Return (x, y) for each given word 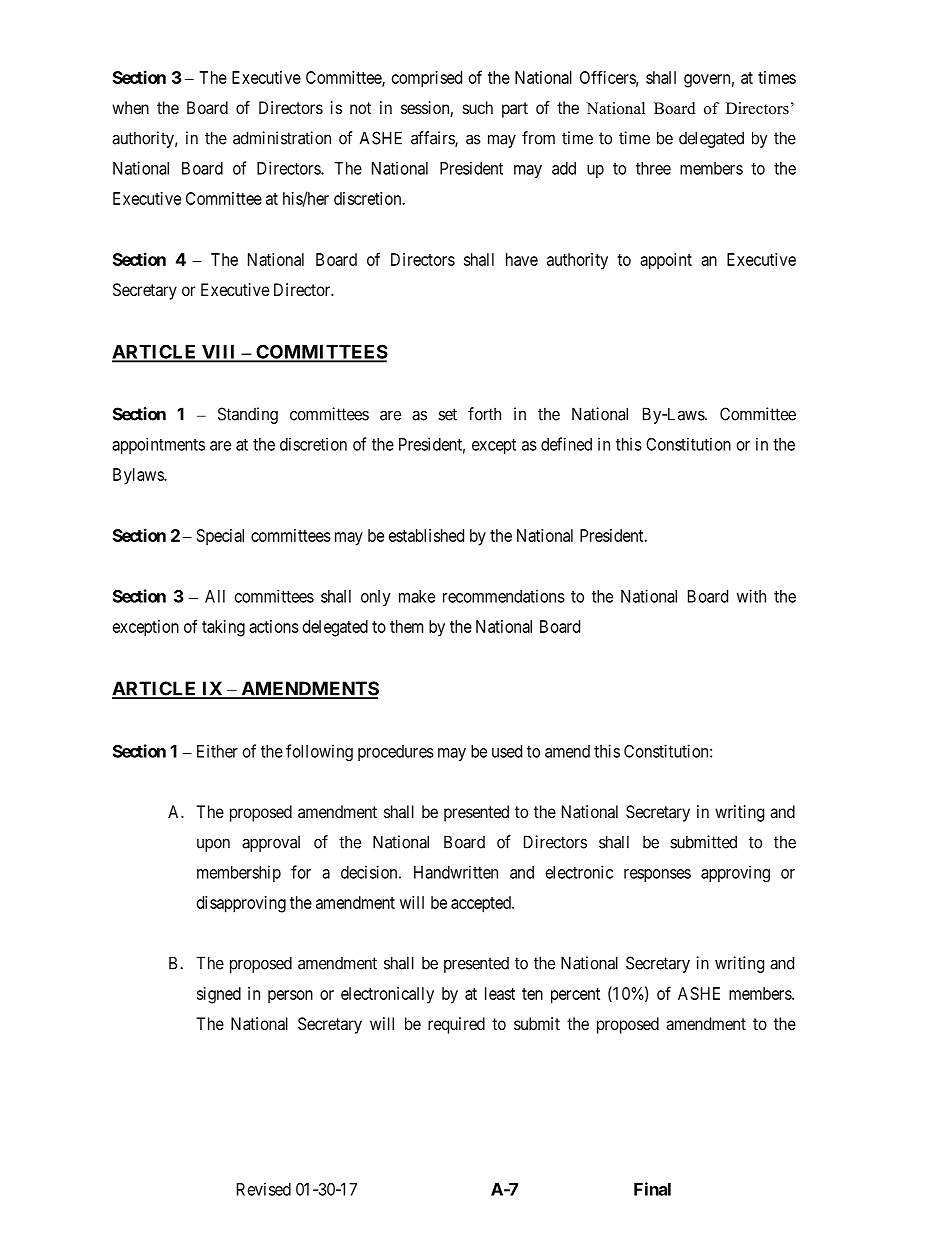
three (653, 168)
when (130, 107)
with (751, 596)
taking (223, 628)
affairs (433, 139)
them (406, 626)
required (456, 1025)
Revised (264, 1189)
